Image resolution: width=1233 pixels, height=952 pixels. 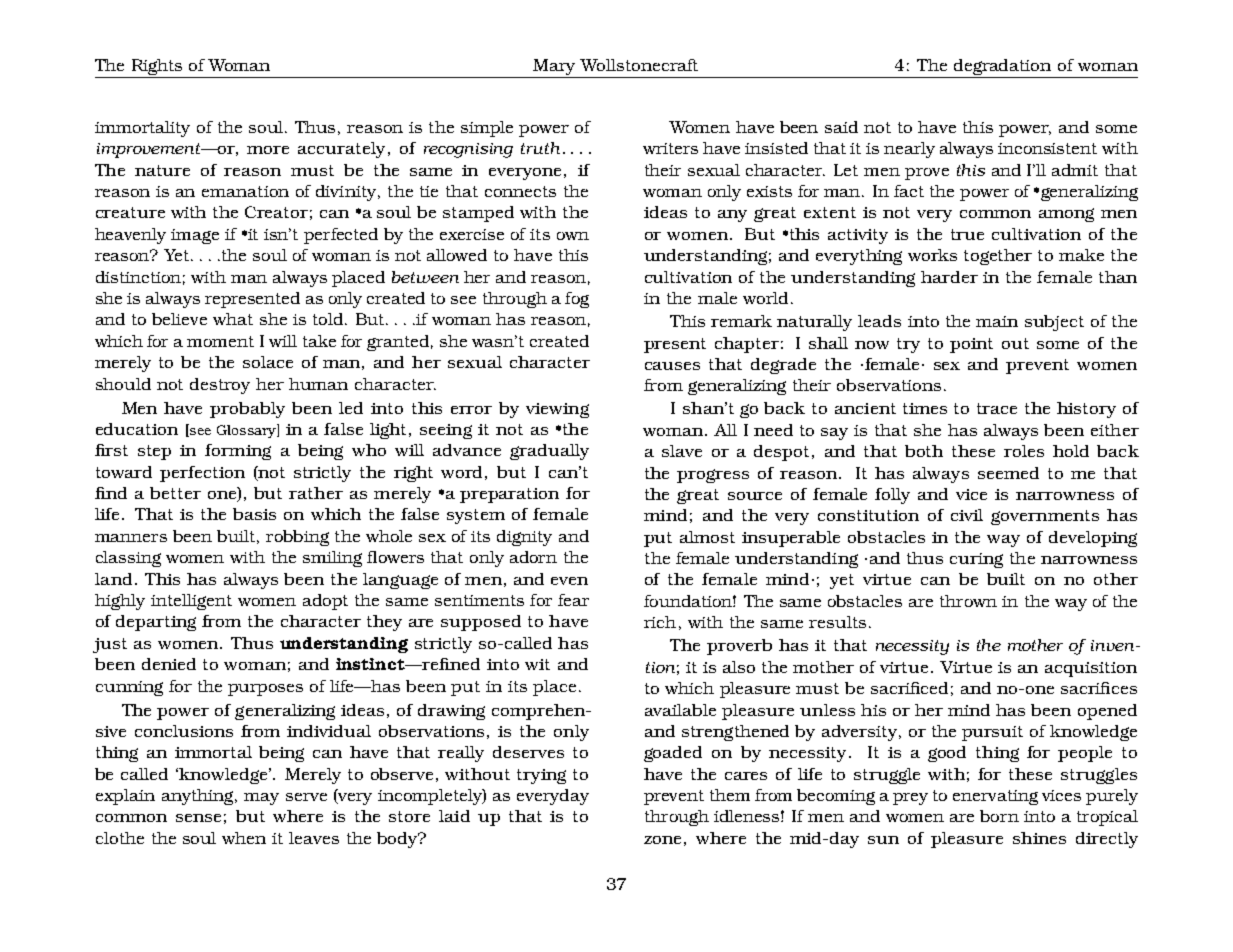 I want to click on fog, so click(x=577, y=300).
